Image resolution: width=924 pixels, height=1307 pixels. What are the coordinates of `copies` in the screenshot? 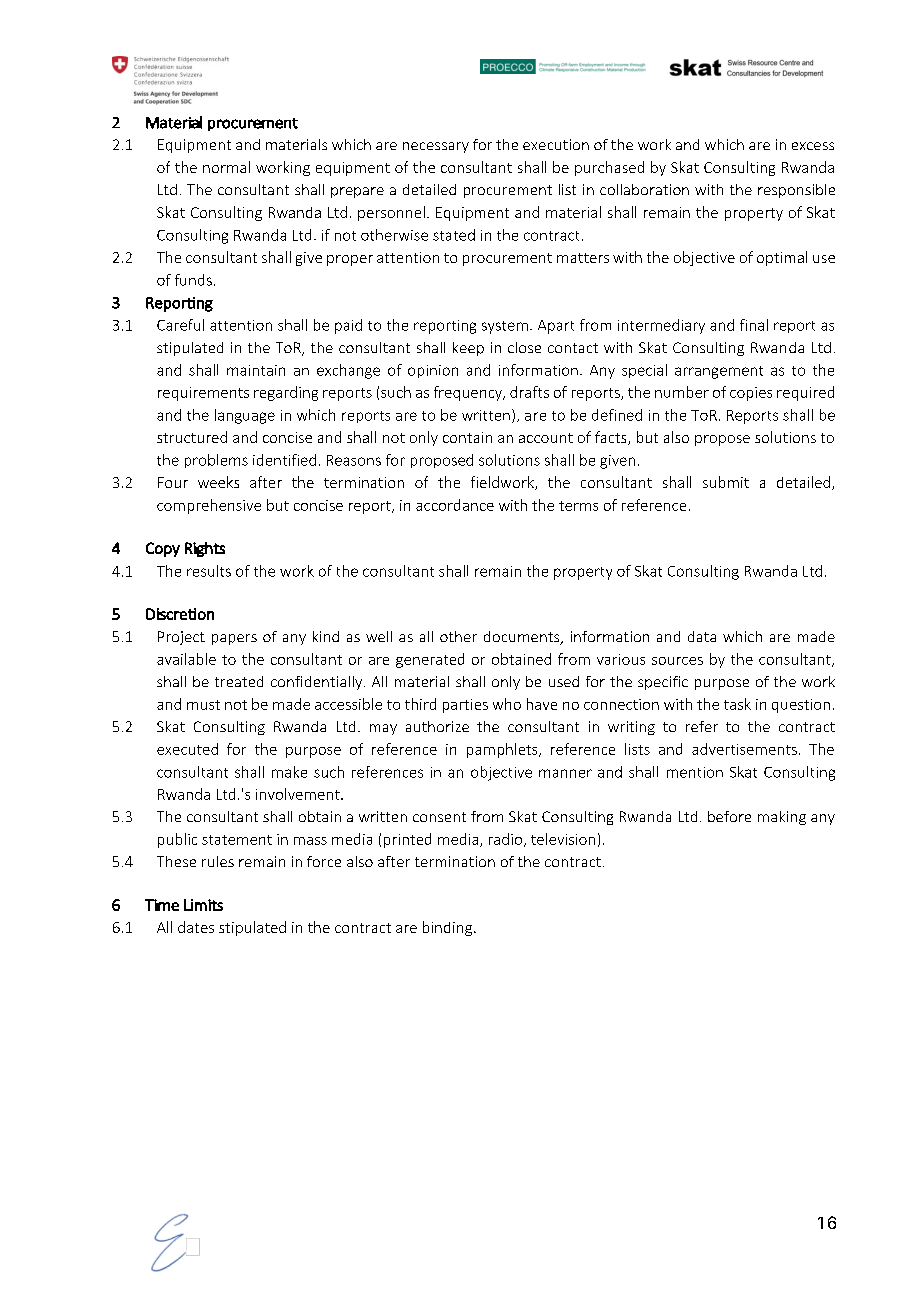 It's located at (751, 394).
